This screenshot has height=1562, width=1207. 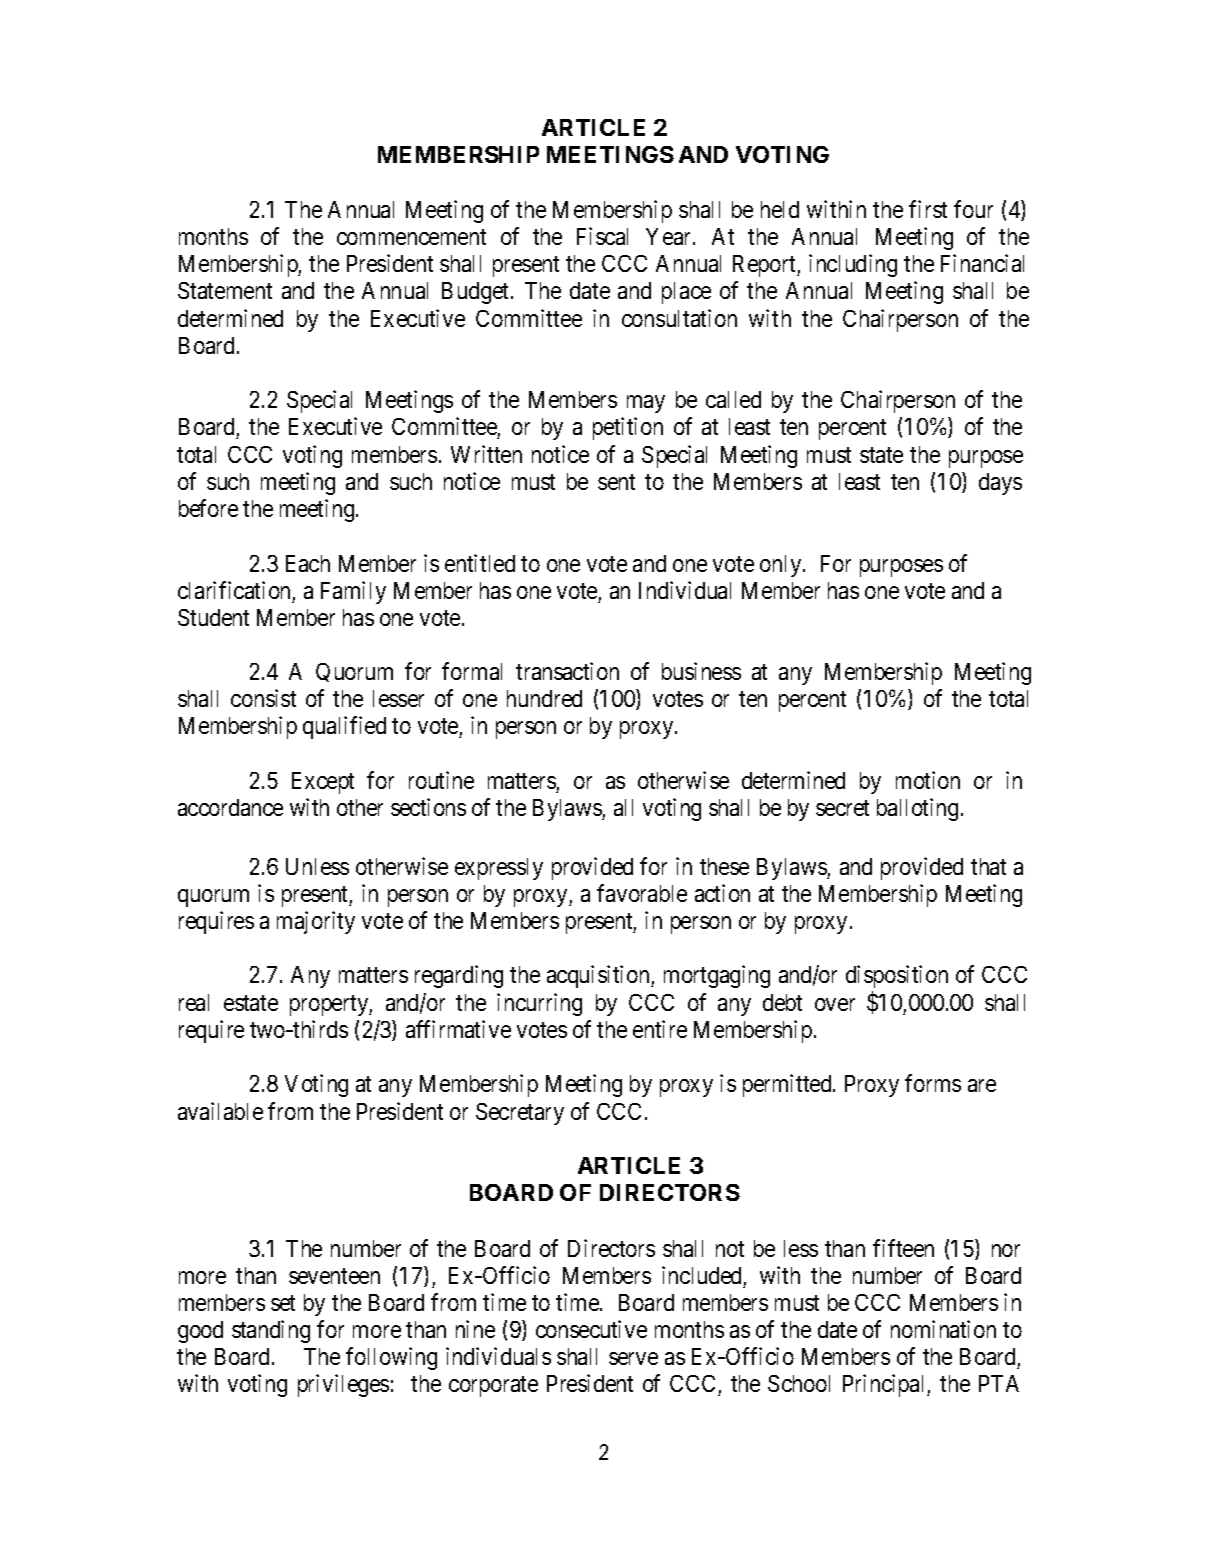 I want to click on commencement, so click(x=411, y=237).
